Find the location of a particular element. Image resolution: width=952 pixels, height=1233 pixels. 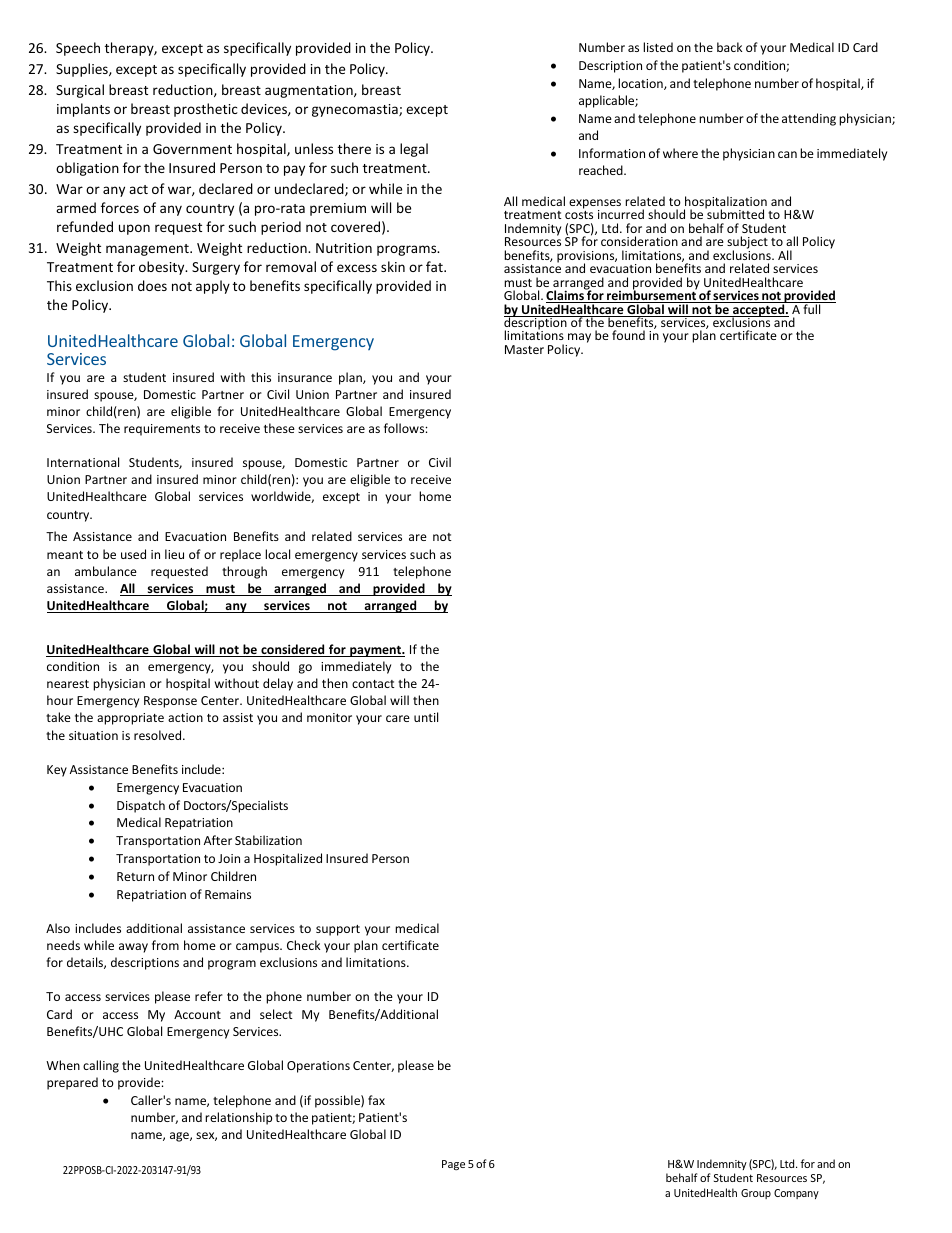

gynecomastia is located at coordinates (356, 110).
